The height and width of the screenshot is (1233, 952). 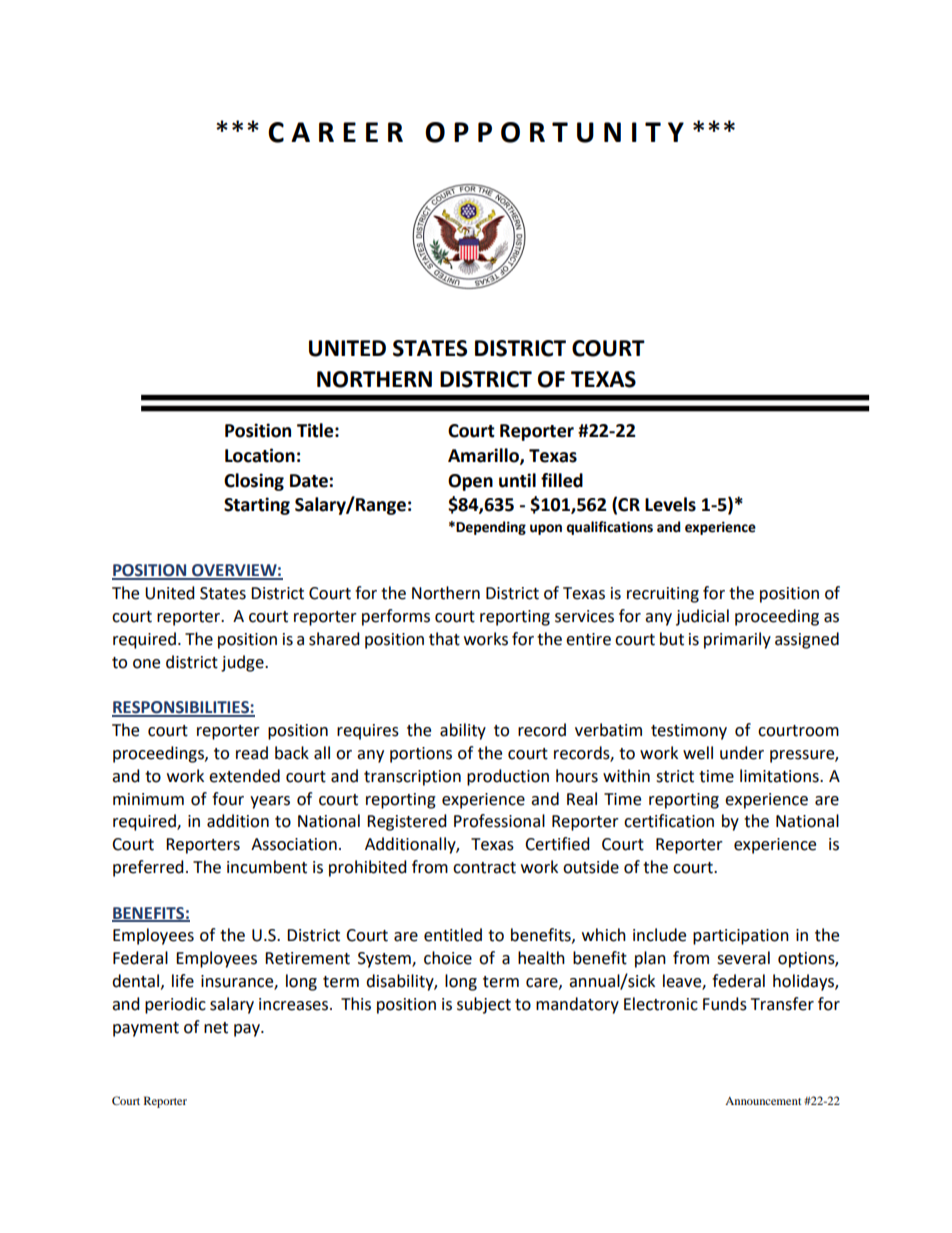 I want to click on Announcement, so click(x=763, y=1101).
